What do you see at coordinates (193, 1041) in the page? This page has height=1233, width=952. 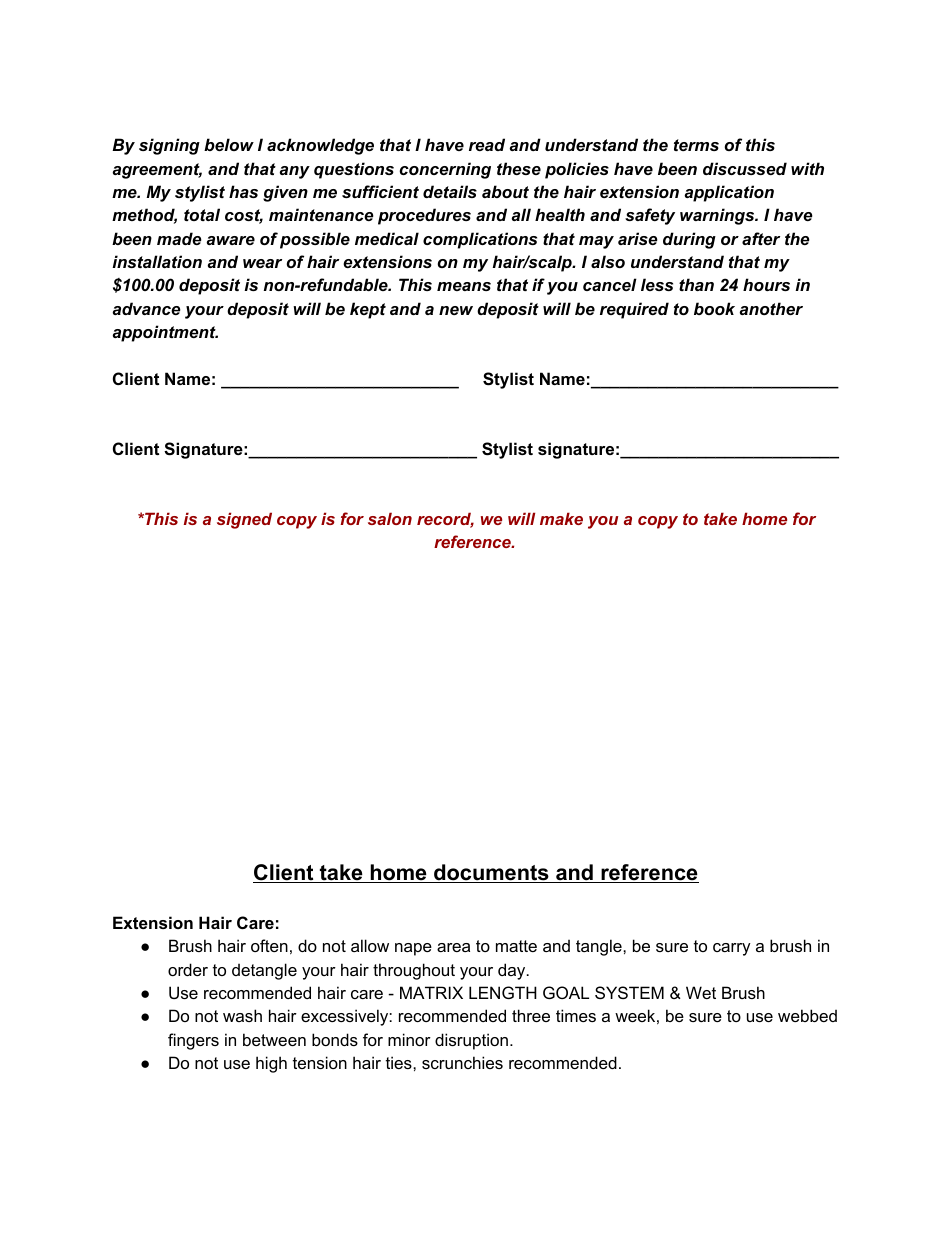 I see `fingers` at bounding box center [193, 1041].
